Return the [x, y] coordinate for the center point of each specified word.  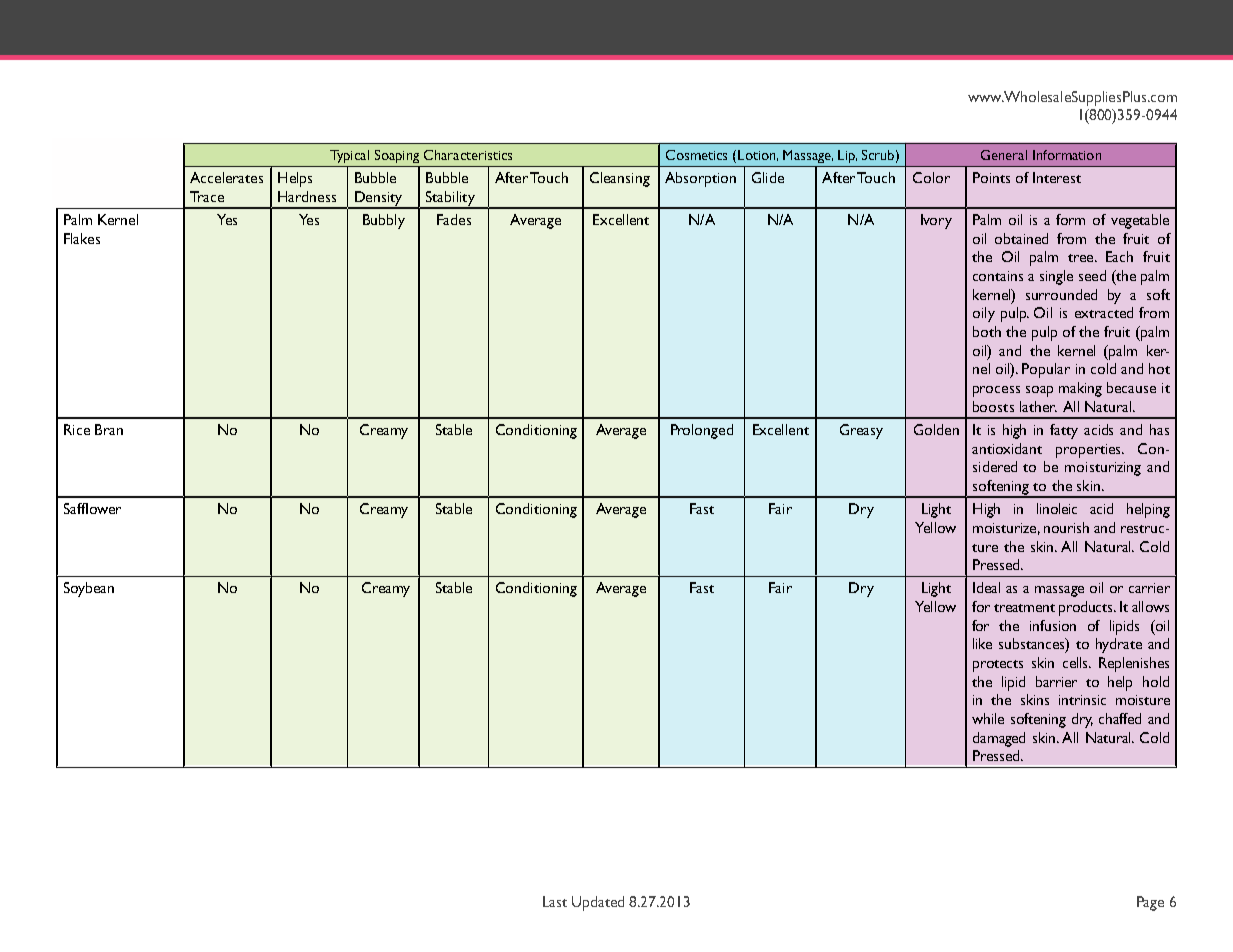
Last [555, 901]
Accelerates [226, 177]
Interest [1057, 177]
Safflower [92, 508]
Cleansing [620, 179]
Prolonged [702, 431]
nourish [1066, 527]
